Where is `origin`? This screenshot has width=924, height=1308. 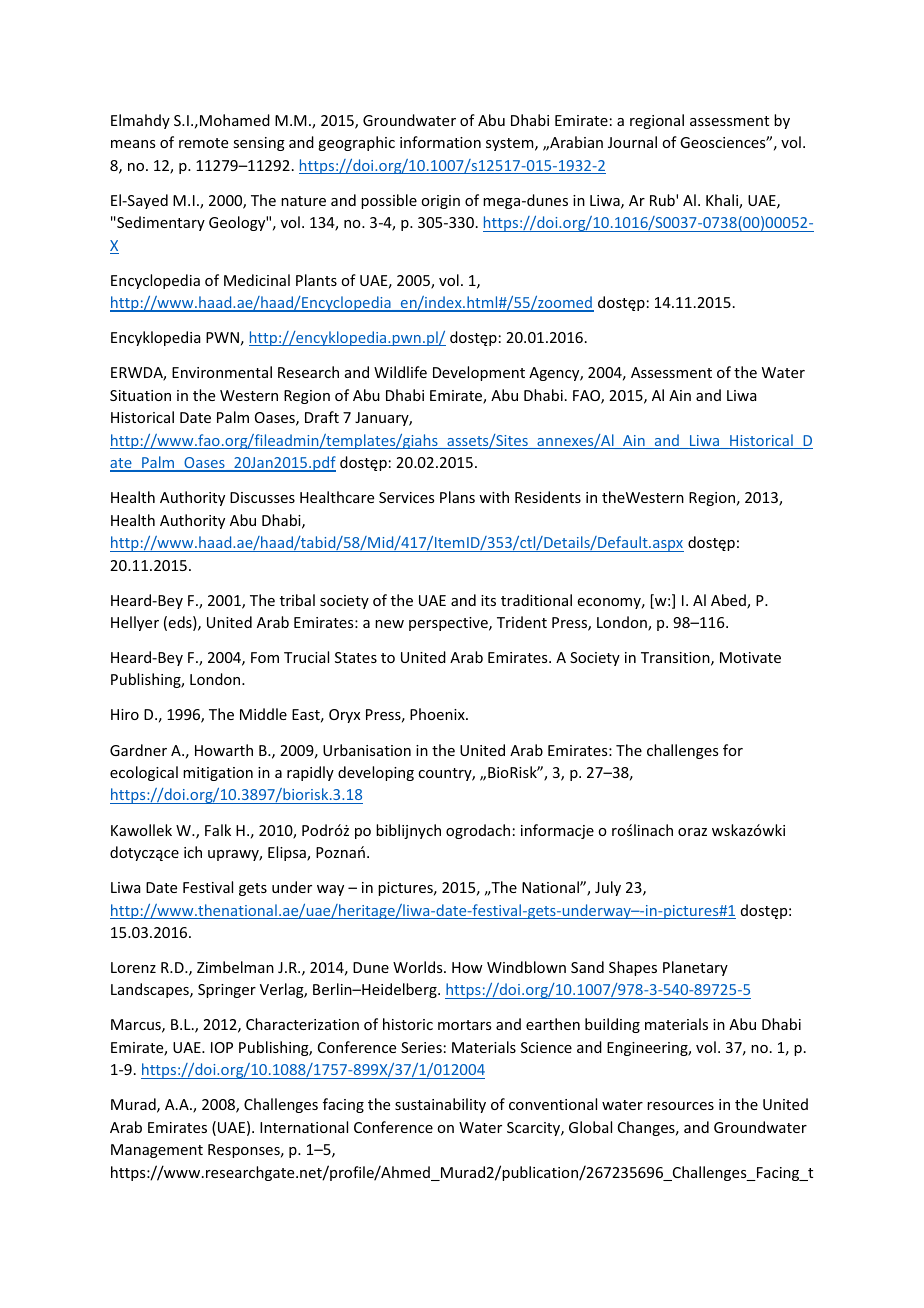
origin is located at coordinates (440, 202).
